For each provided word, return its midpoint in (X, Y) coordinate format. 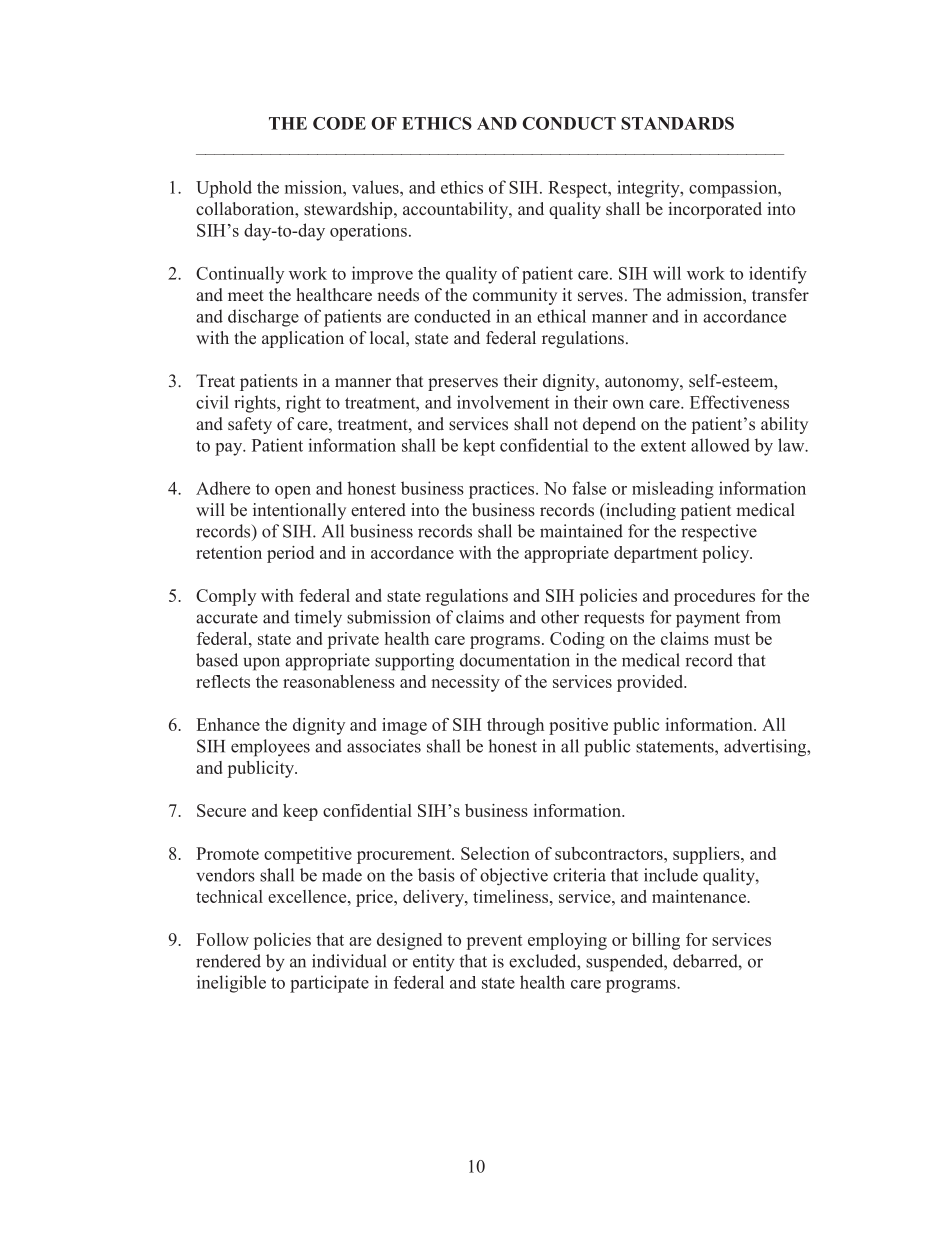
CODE (339, 123)
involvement (503, 402)
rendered (228, 961)
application (303, 339)
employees (270, 748)
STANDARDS (677, 123)
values (376, 187)
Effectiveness (739, 402)
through (515, 726)
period (290, 554)
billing (656, 941)
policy (727, 554)
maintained (581, 531)
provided (651, 683)
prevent (494, 942)
